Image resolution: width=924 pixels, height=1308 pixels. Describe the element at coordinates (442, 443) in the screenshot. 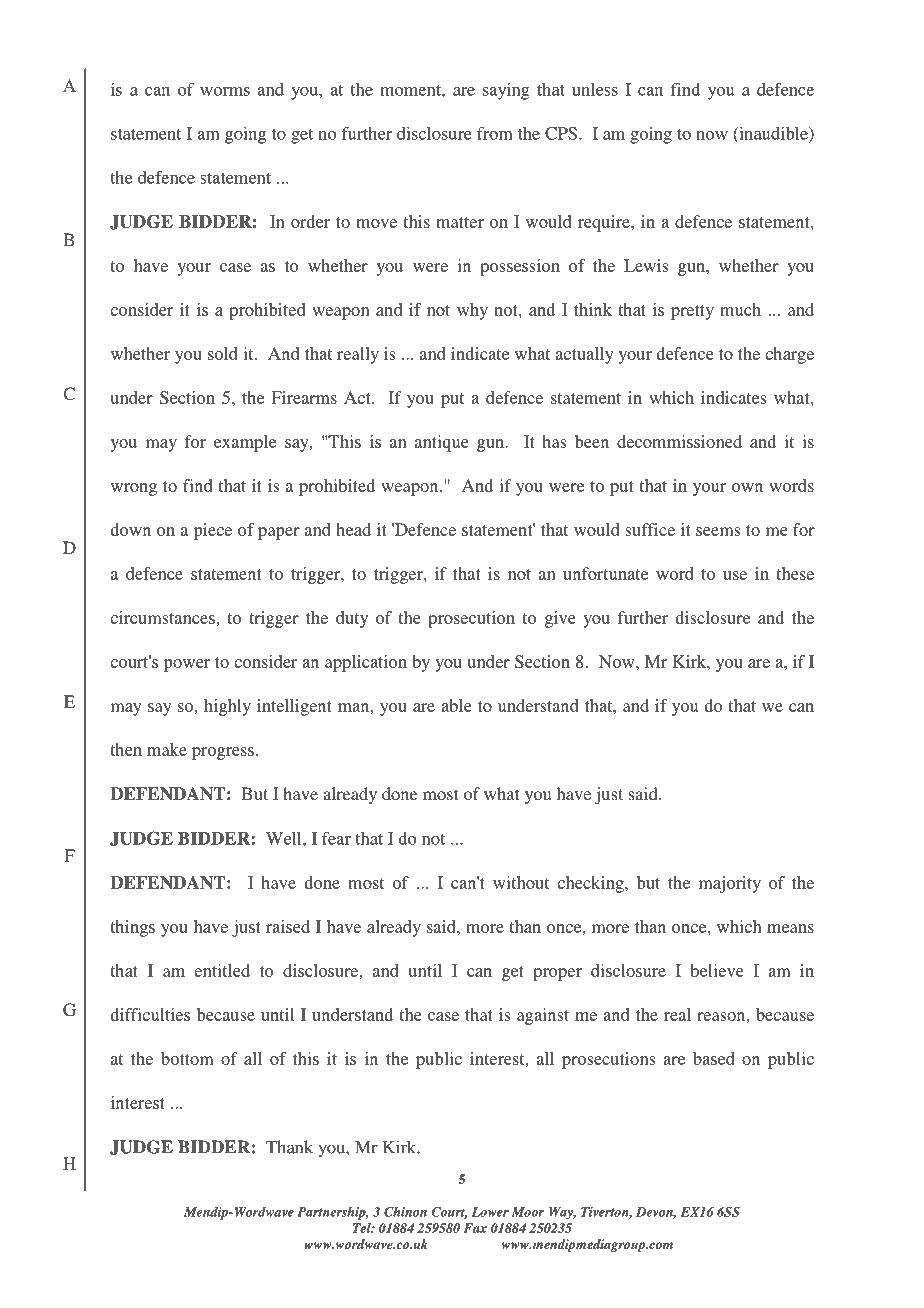

I see `antique` at that location.
